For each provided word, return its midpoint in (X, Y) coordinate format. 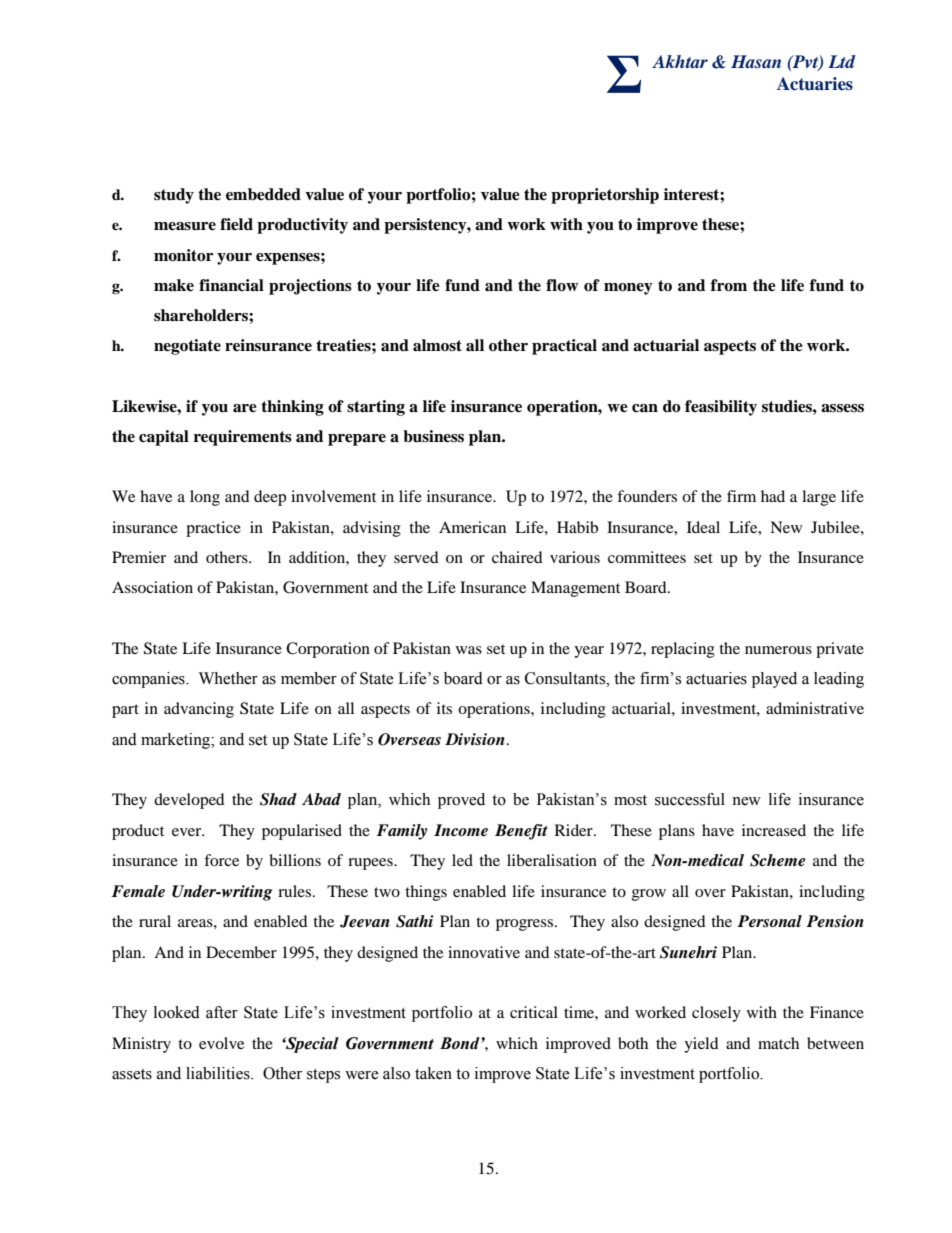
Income (461, 830)
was (469, 650)
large (819, 498)
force (221, 860)
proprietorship (605, 196)
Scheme (778, 860)
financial (231, 285)
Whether (228, 678)
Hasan (756, 61)
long (205, 498)
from (729, 285)
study (174, 196)
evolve (221, 1043)
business (433, 436)
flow (562, 285)
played (774, 680)
